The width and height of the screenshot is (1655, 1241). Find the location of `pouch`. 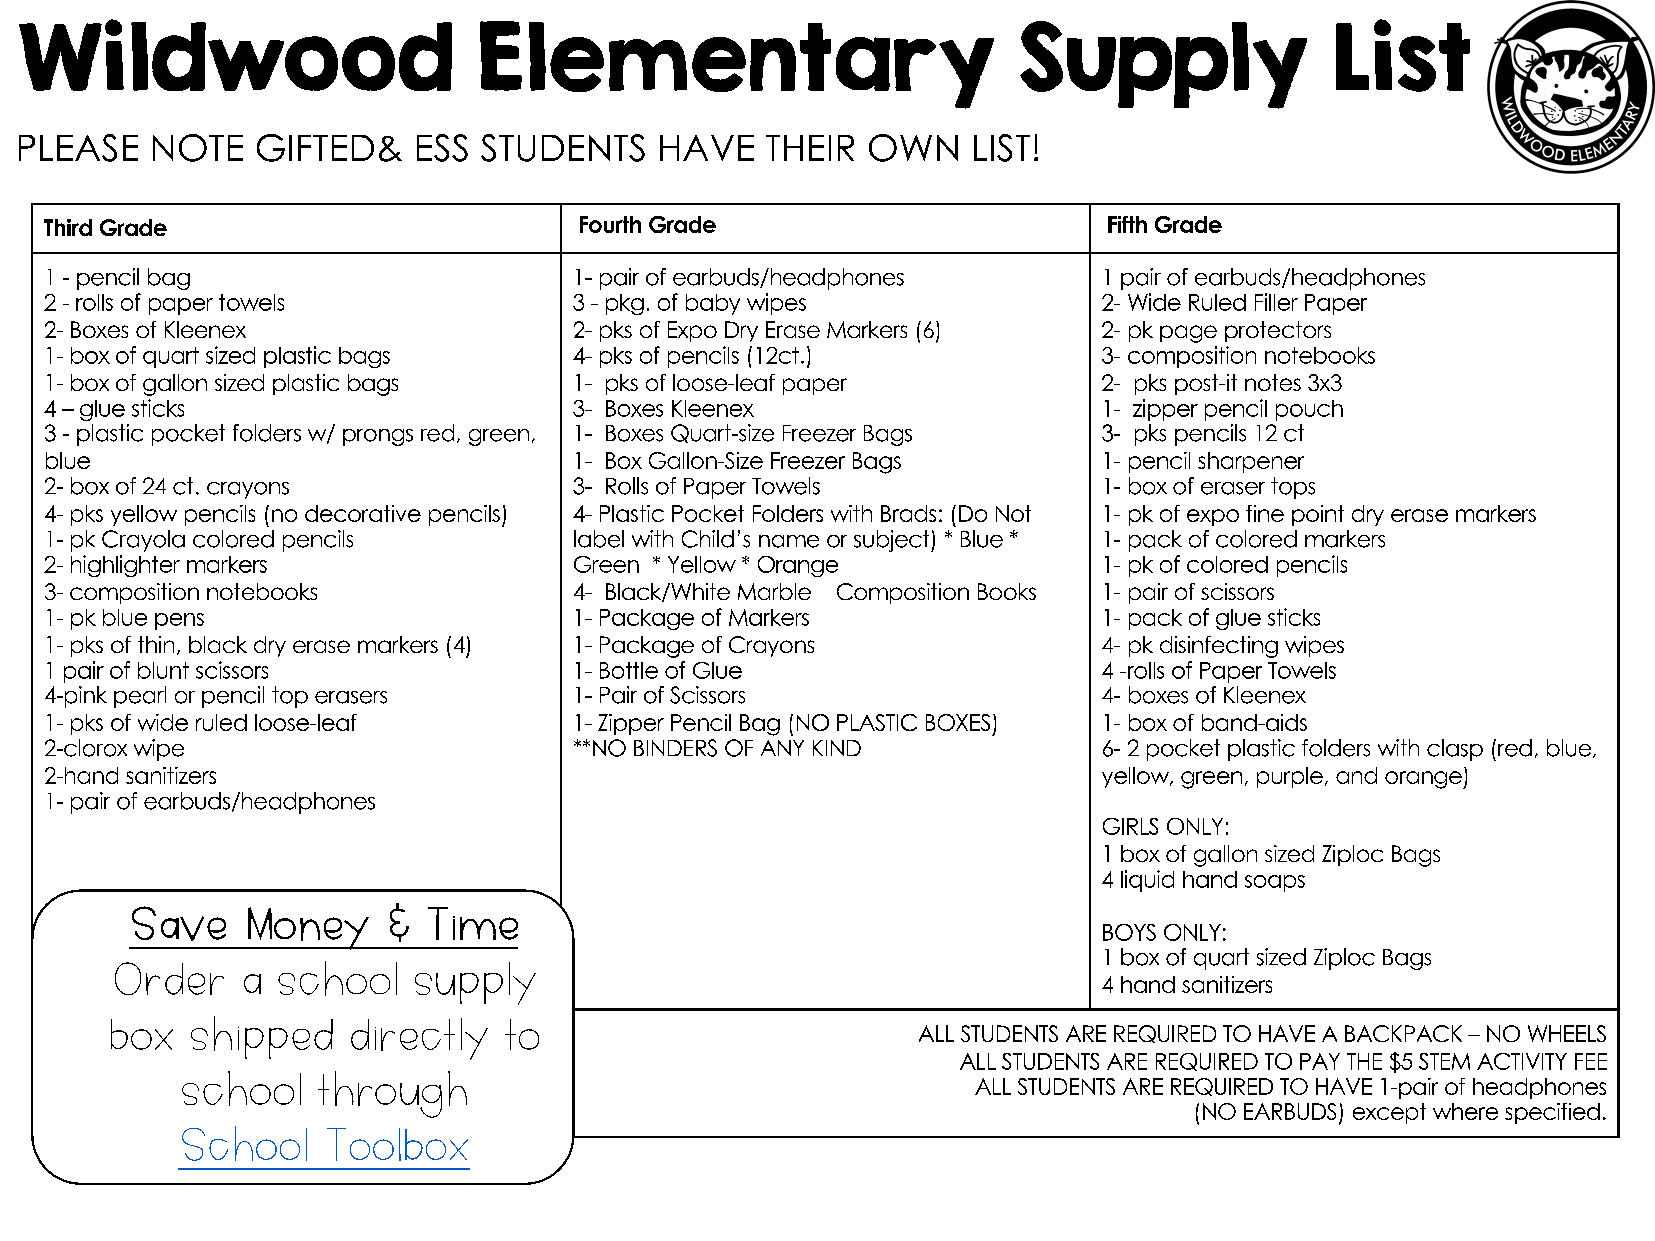

pouch is located at coordinates (1309, 410).
